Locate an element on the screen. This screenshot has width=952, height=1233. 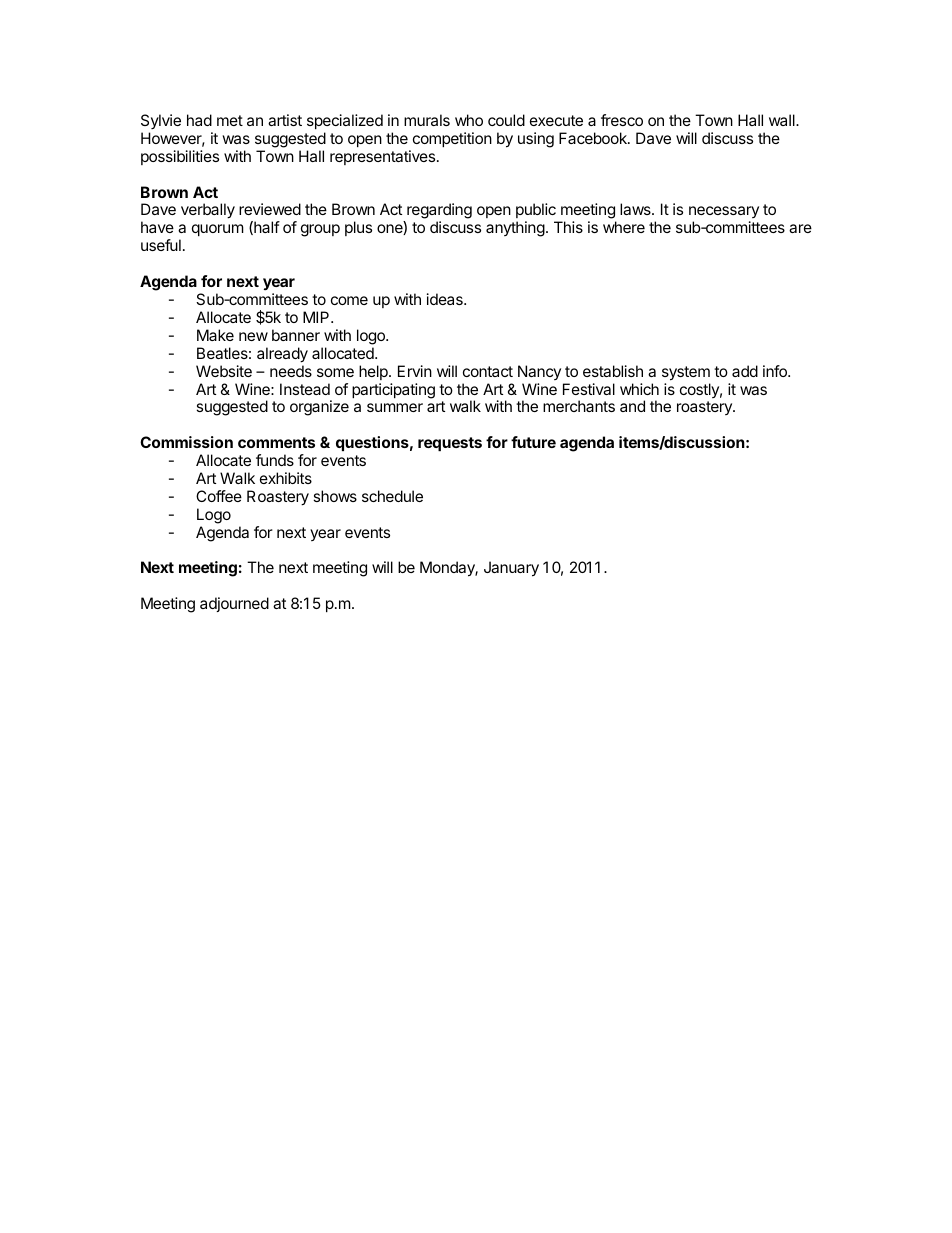
and is located at coordinates (632, 406).
